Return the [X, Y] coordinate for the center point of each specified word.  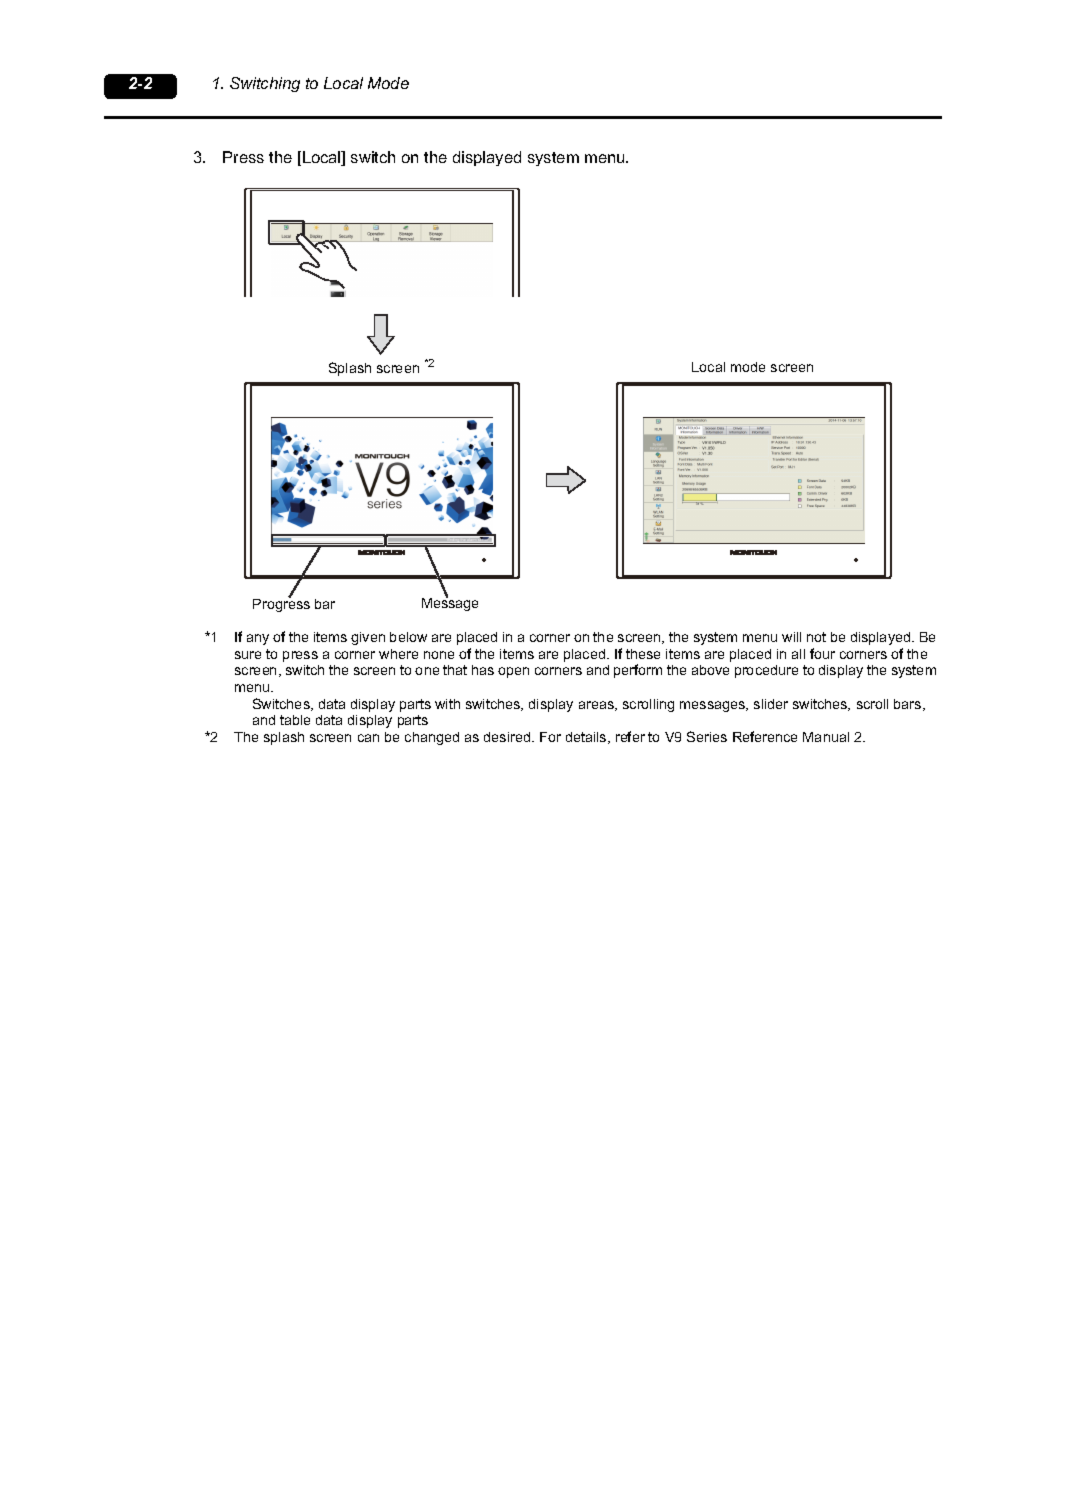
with [447, 704]
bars [909, 705]
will [791, 637]
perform [638, 671]
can [368, 738]
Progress [281, 604]
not [816, 637]
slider [771, 704]
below [408, 637]
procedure [766, 671]
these [643, 654]
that [455, 670]
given [368, 638]
